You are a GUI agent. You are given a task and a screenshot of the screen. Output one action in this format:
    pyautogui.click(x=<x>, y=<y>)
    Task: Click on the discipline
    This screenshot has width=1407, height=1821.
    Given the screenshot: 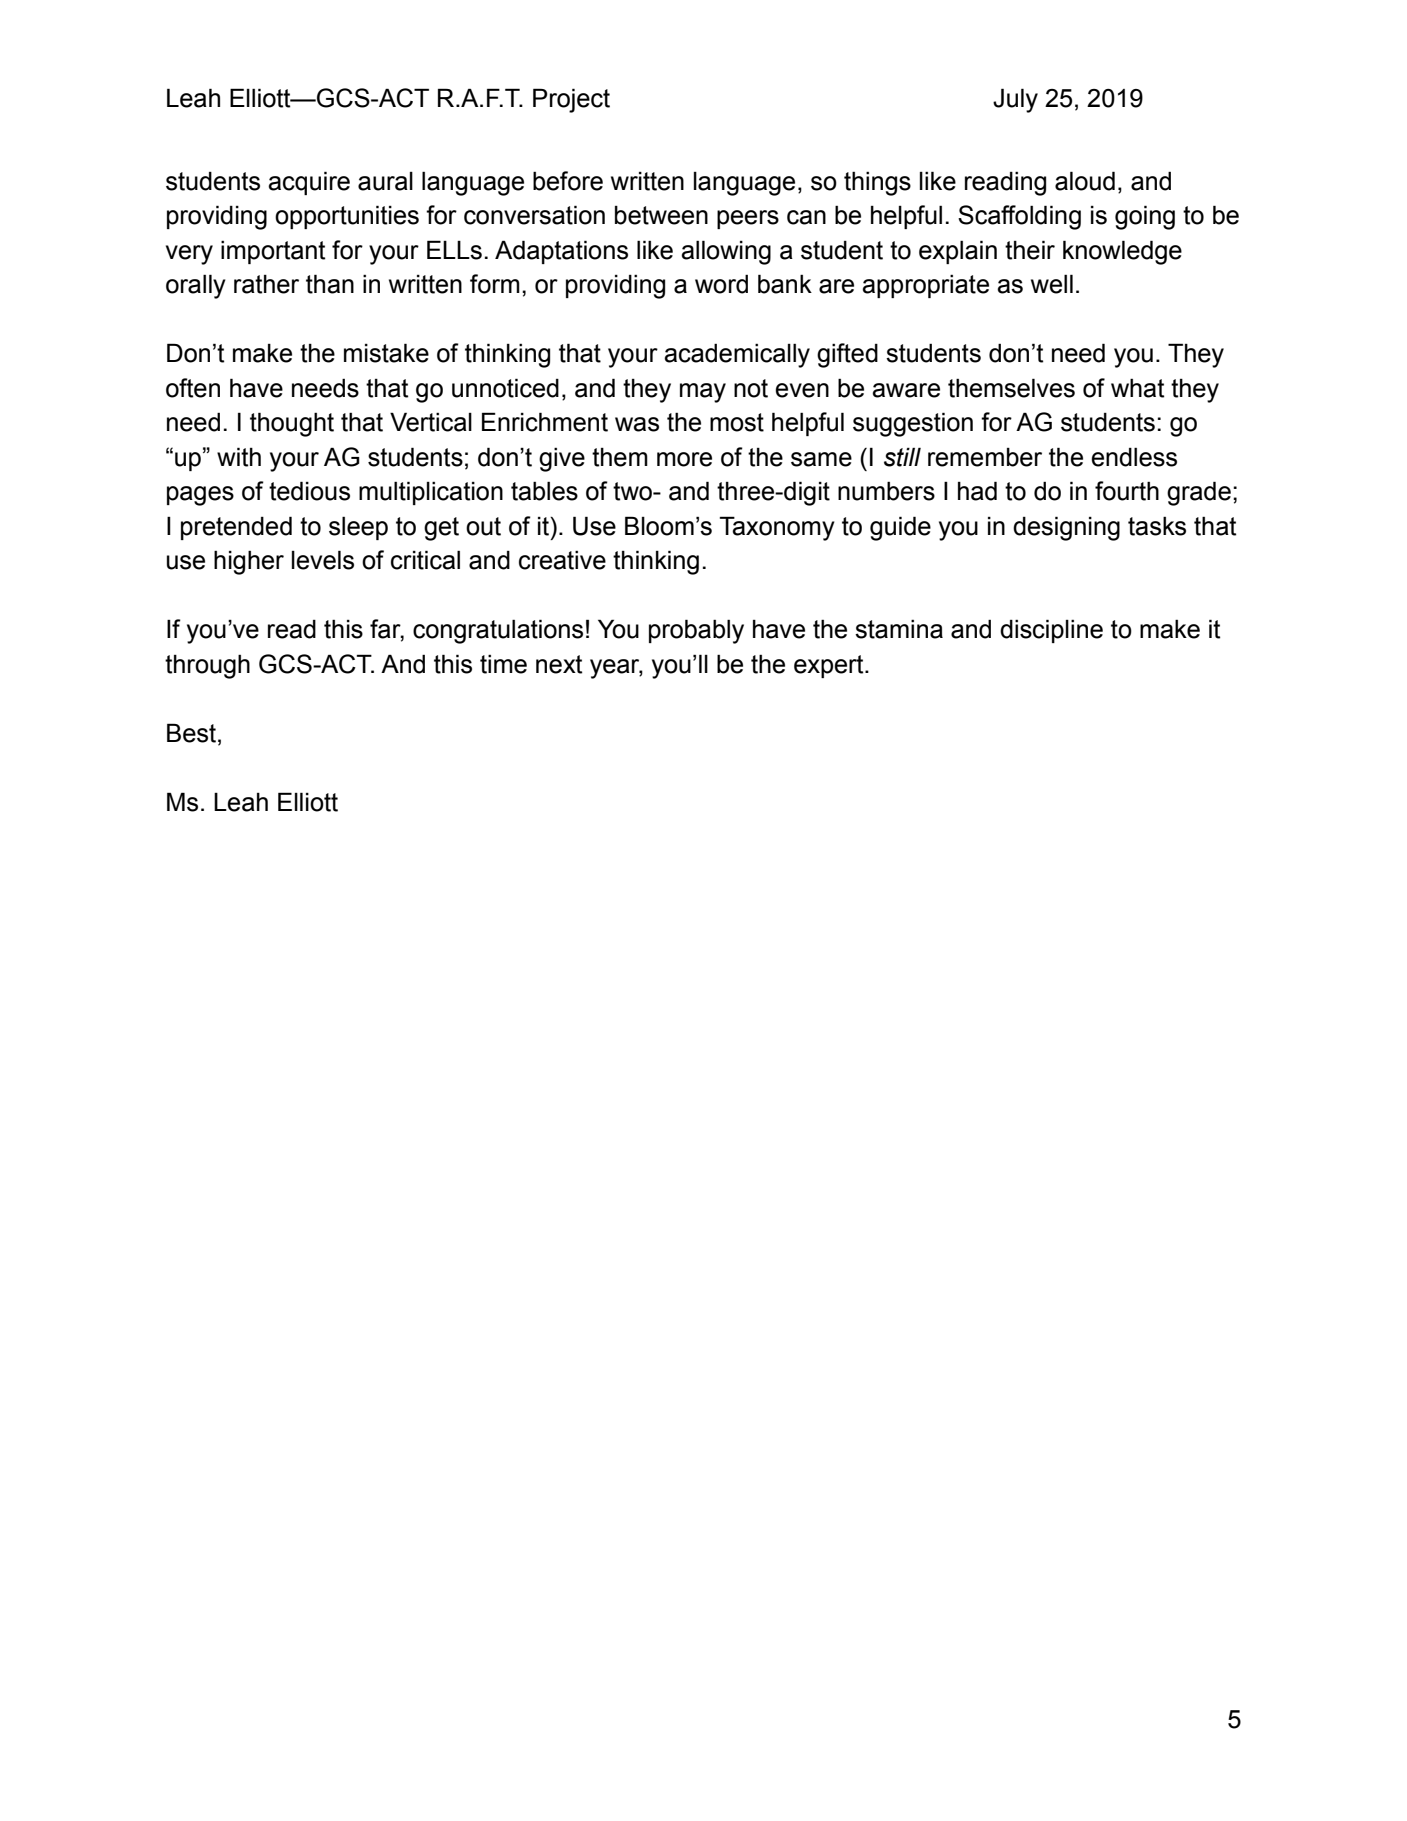 What is the action you would take?
    pyautogui.click(x=1051, y=631)
